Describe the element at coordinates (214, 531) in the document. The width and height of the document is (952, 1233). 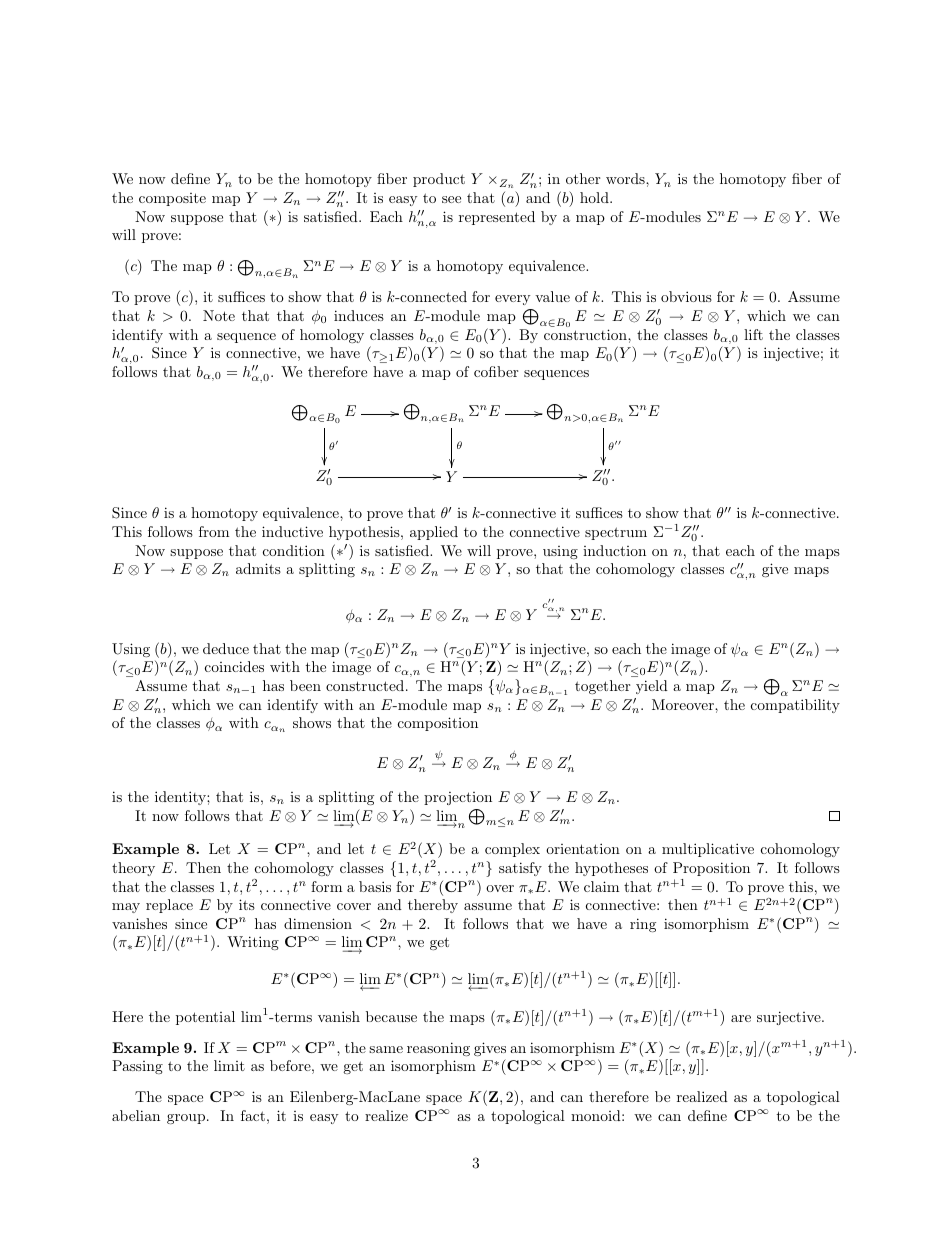
I see `from` at that location.
